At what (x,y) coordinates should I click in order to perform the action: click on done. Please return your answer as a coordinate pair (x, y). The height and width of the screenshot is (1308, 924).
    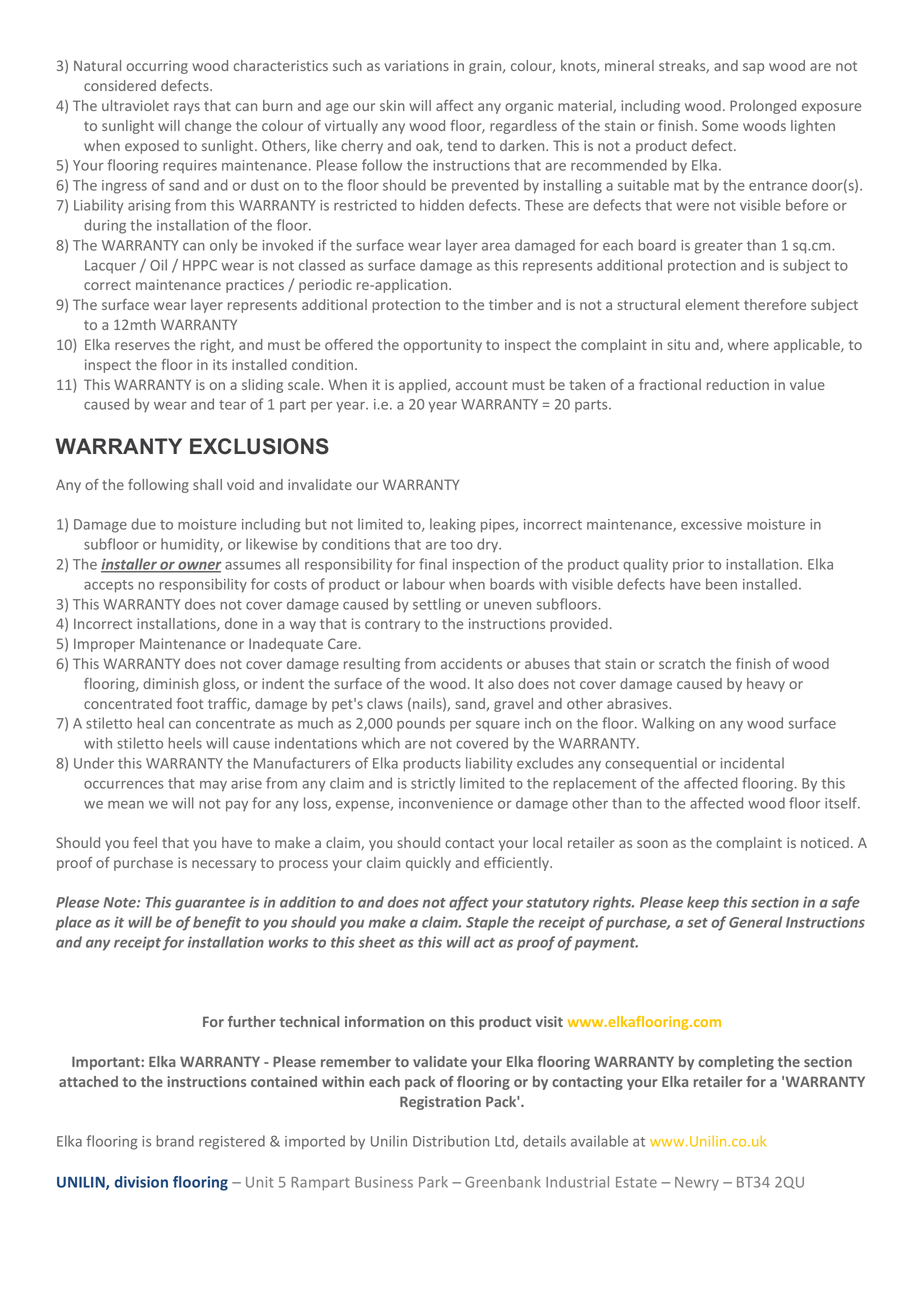
    Looking at the image, I should click on (241, 623).
